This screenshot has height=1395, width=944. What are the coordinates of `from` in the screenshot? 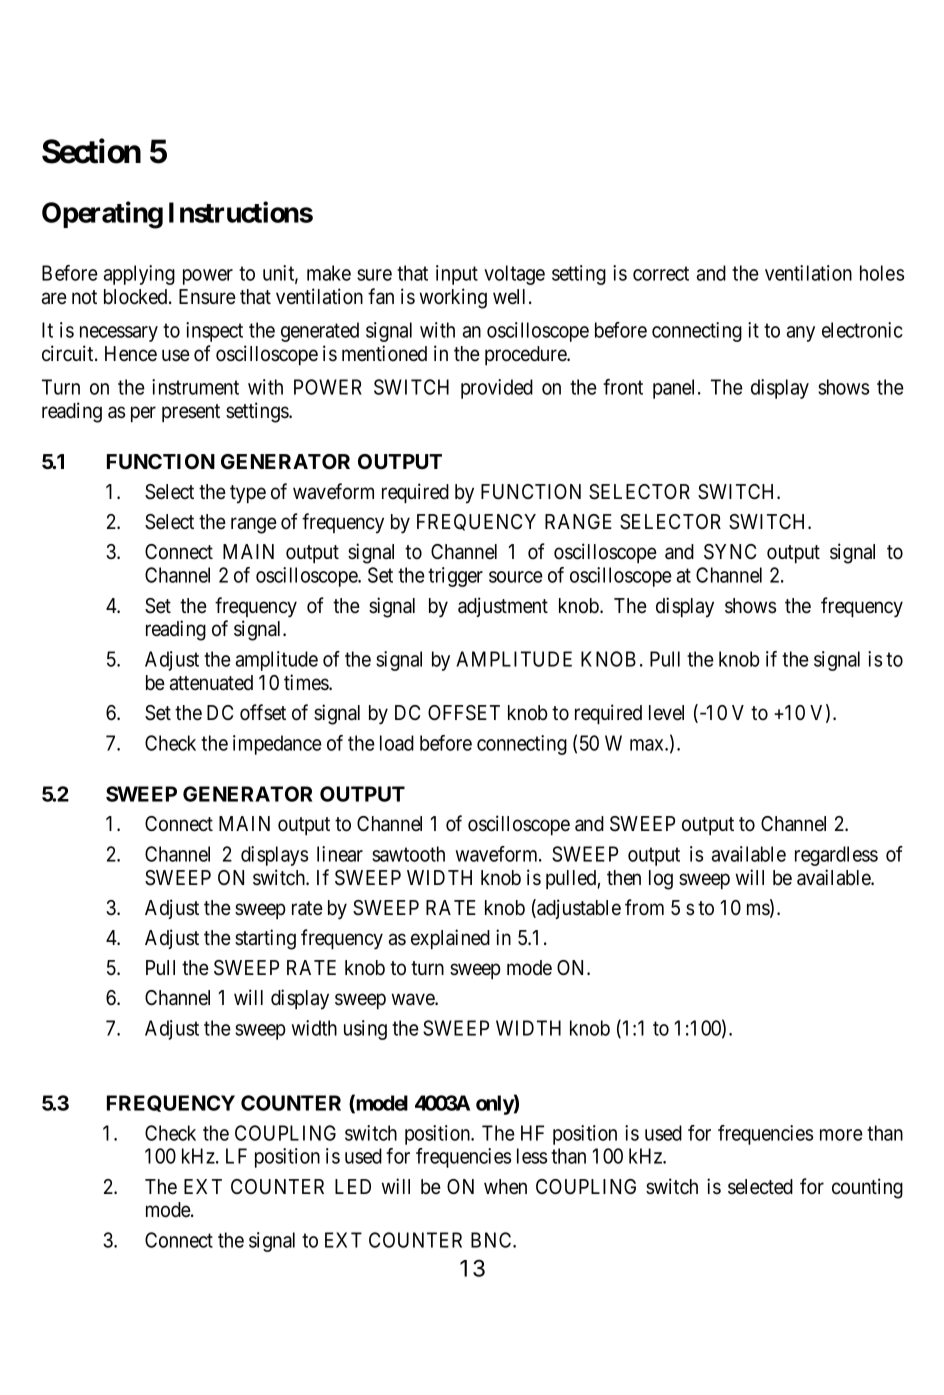 It's located at (644, 907).
